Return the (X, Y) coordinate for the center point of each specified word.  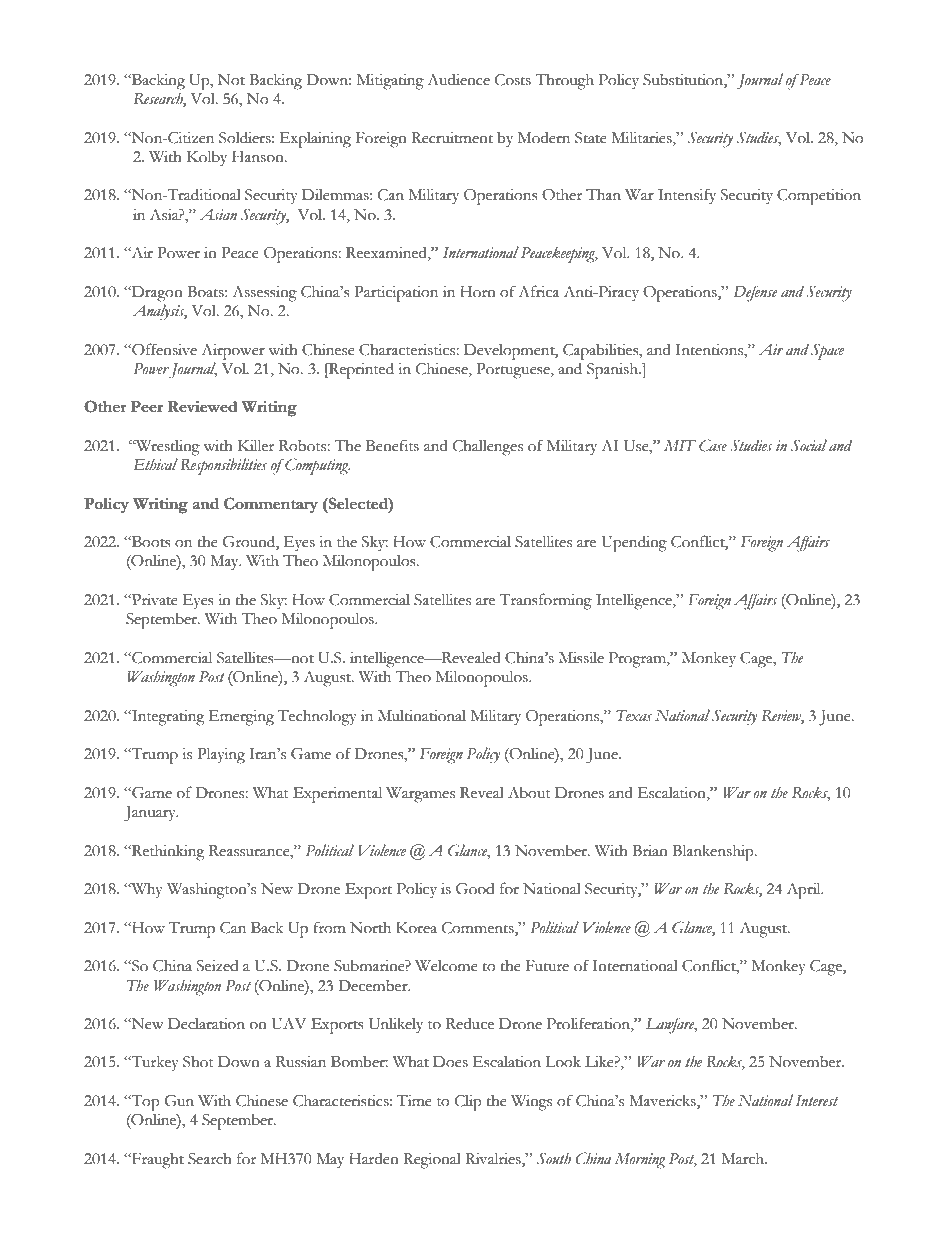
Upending (634, 543)
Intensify (687, 196)
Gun (179, 1101)
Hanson (259, 157)
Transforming (545, 601)
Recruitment (452, 138)
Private (154, 600)
